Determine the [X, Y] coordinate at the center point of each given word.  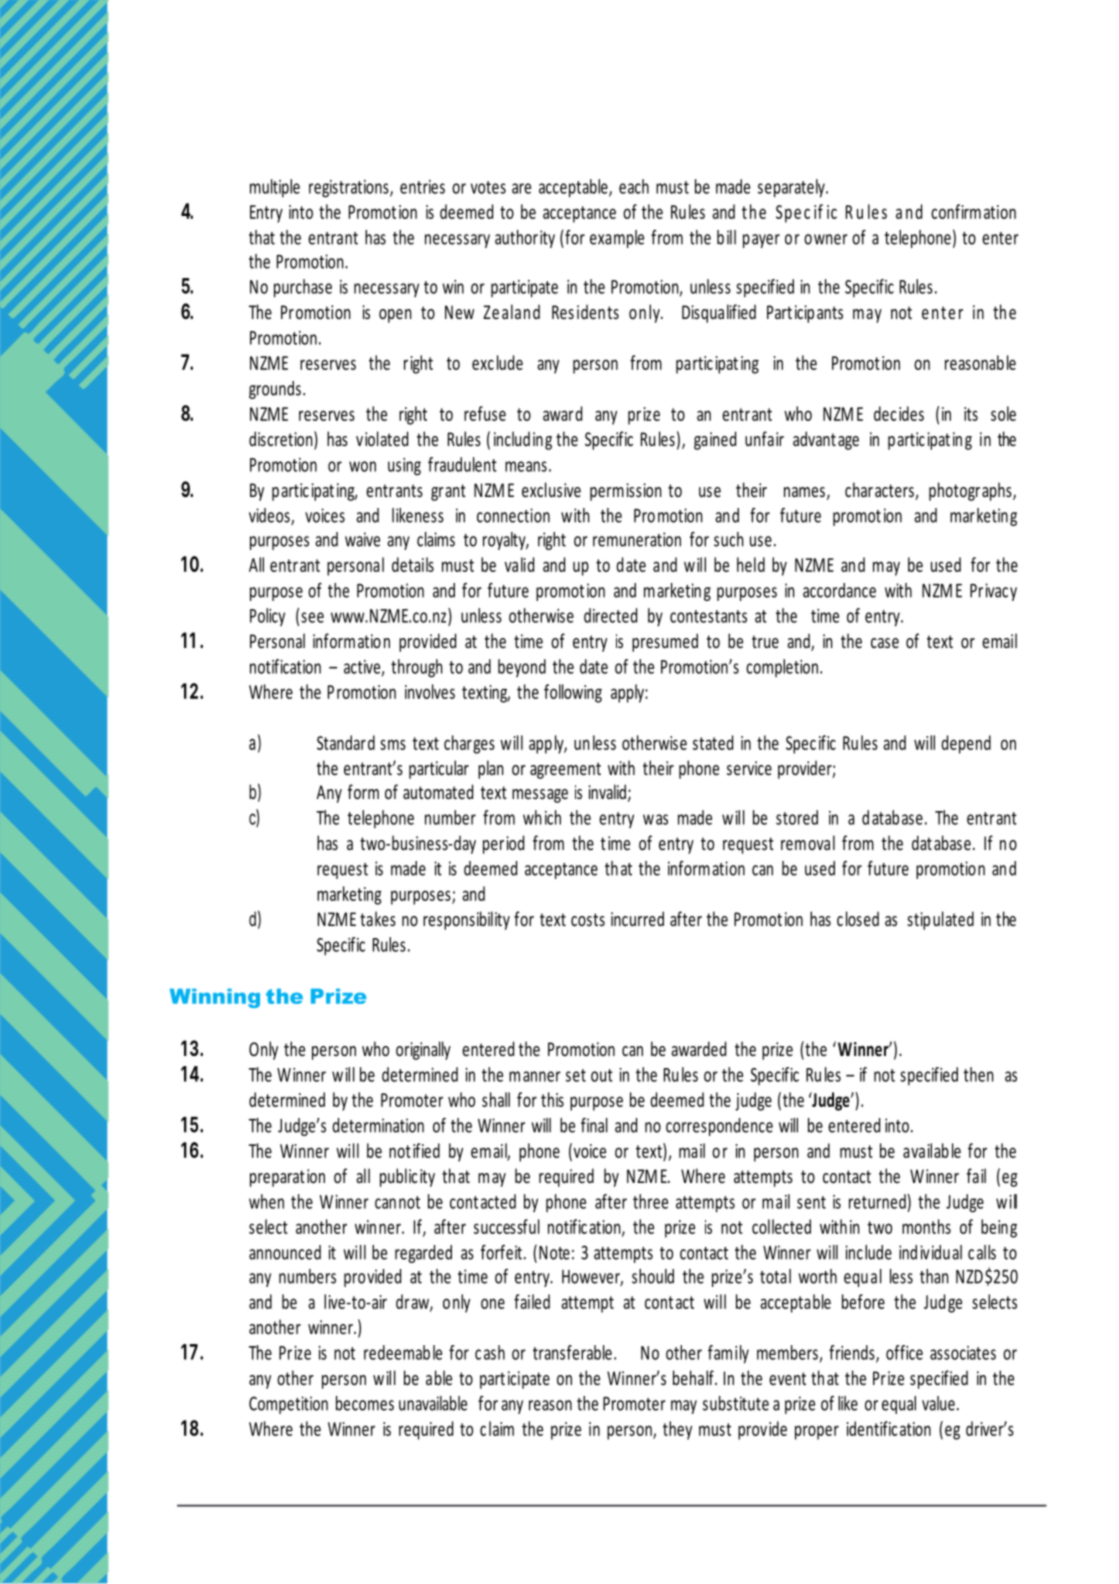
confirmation [973, 211]
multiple [275, 188]
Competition [288, 1405]
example [617, 239]
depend [966, 744]
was [655, 819]
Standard [346, 742]
